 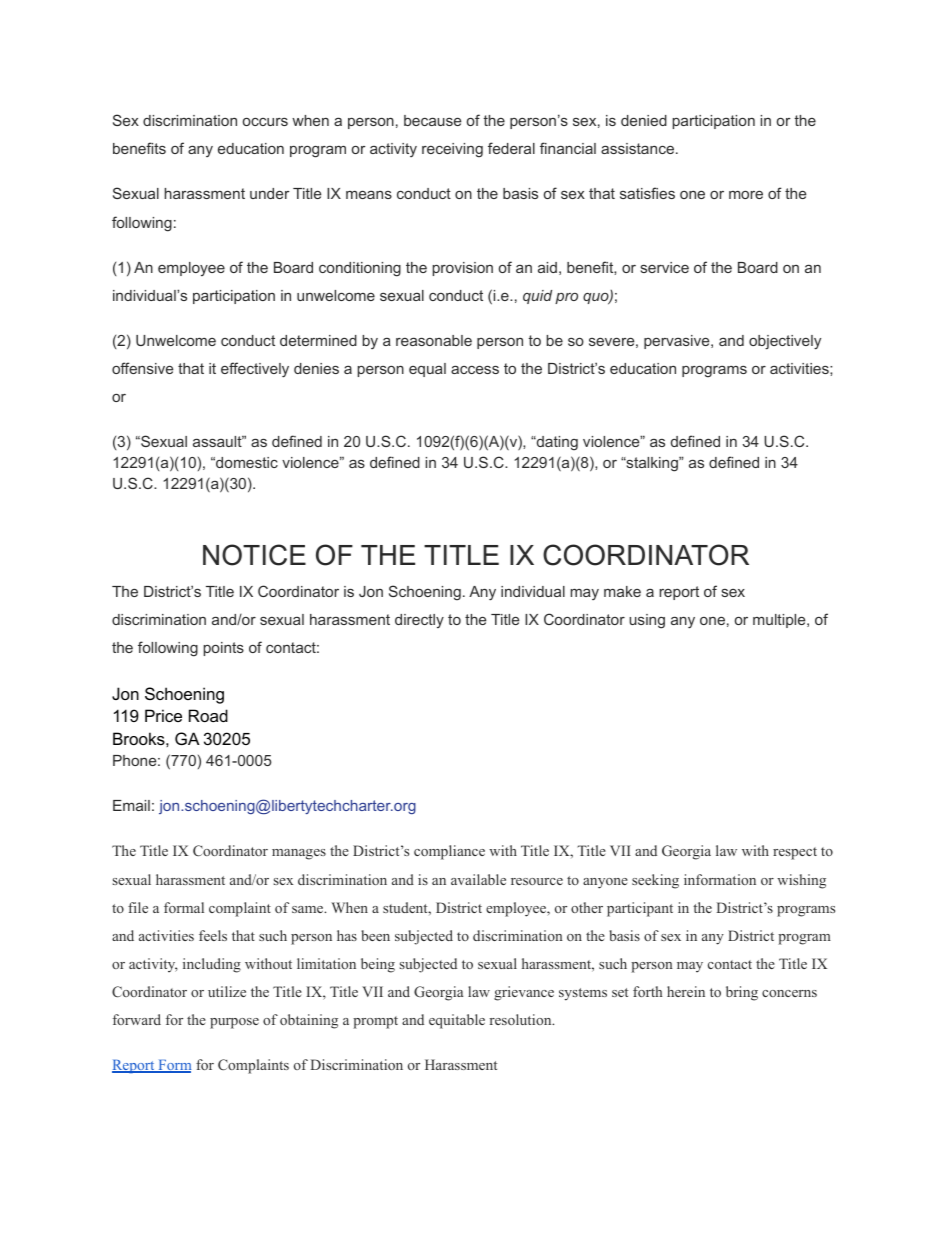 What do you see at coordinates (785, 342) in the screenshot?
I see `objectively` at bounding box center [785, 342].
